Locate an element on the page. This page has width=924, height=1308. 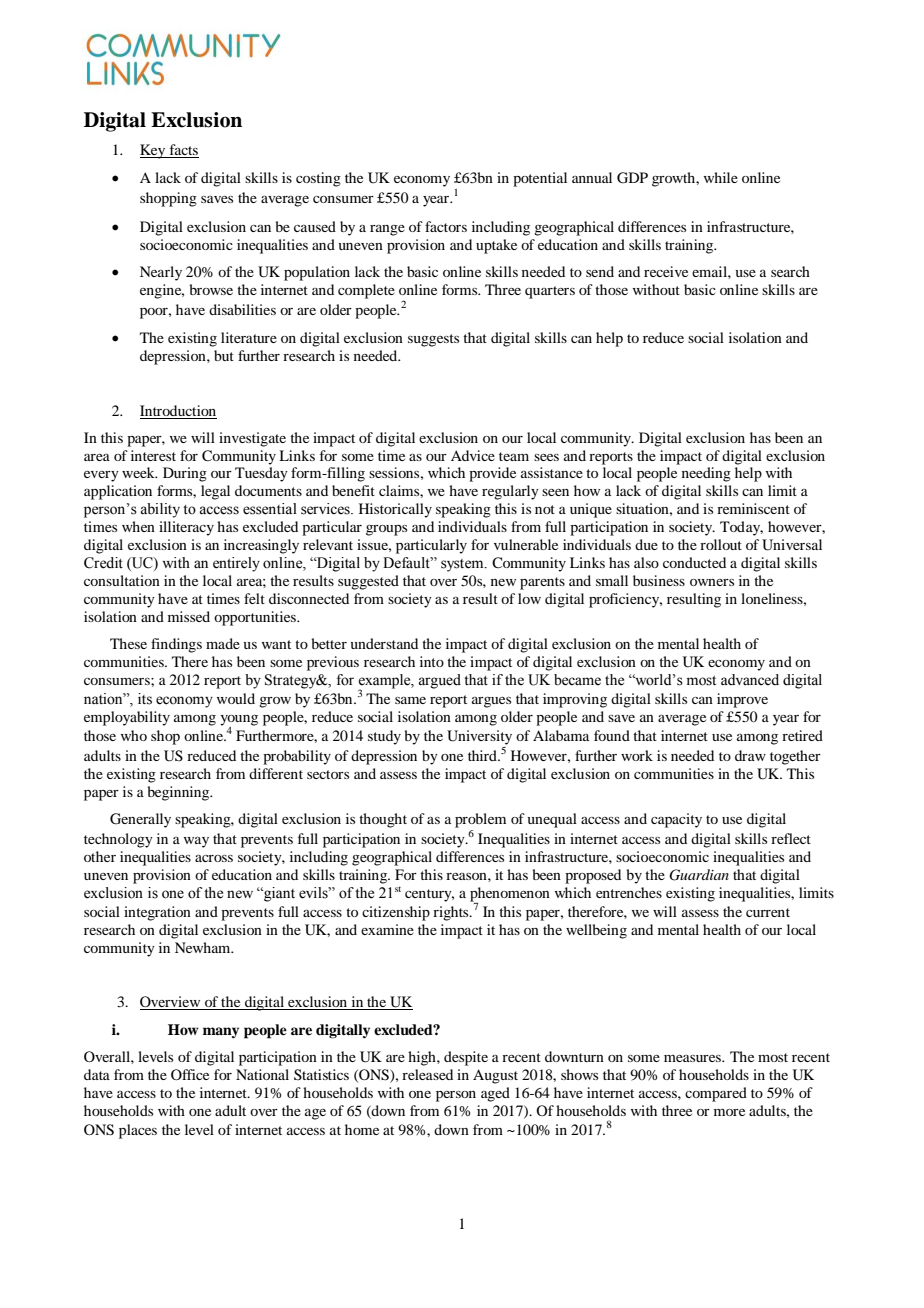
facts is located at coordinates (183, 151).
